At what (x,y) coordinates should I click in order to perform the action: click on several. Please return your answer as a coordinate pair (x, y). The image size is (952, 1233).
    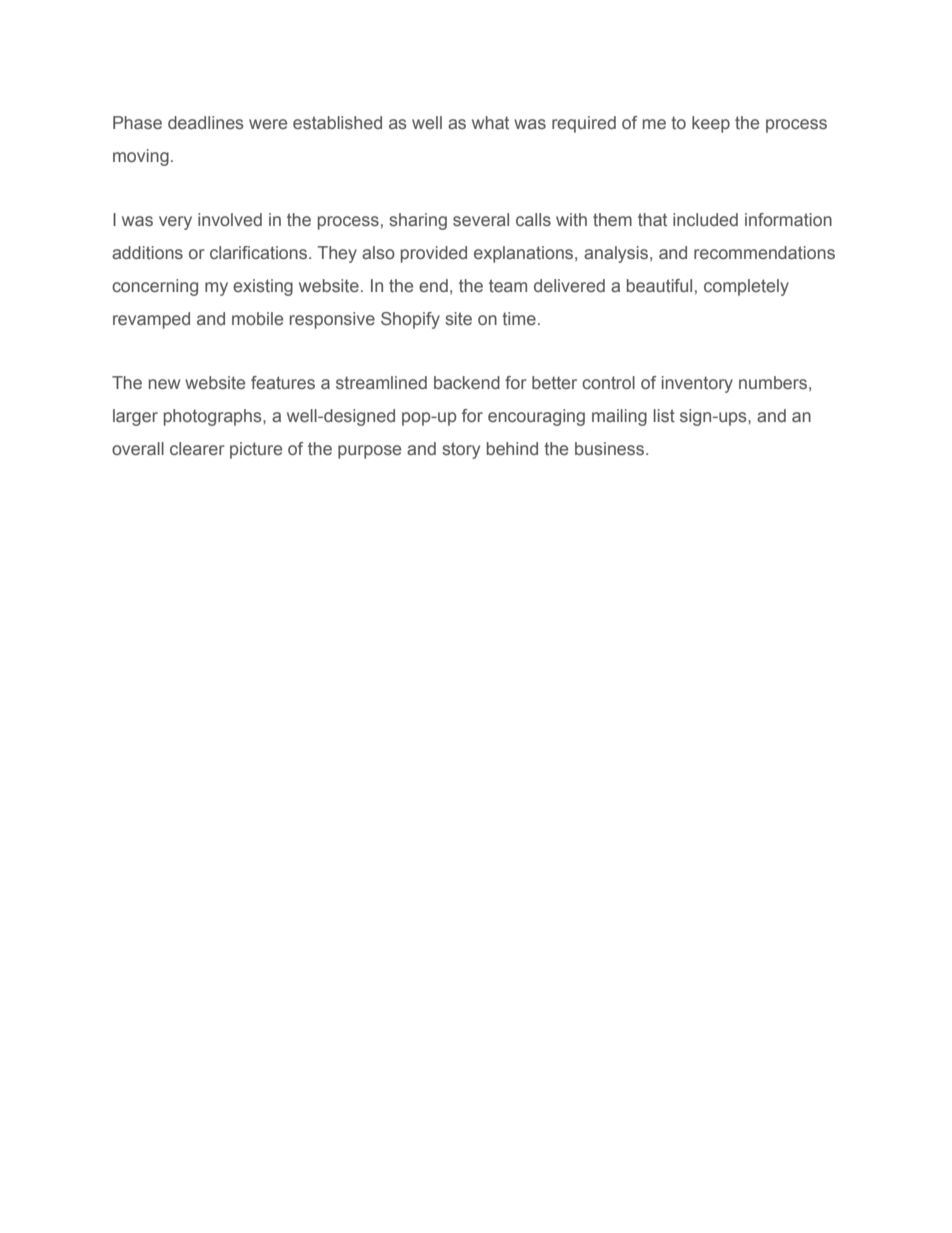
    Looking at the image, I should click on (481, 219).
